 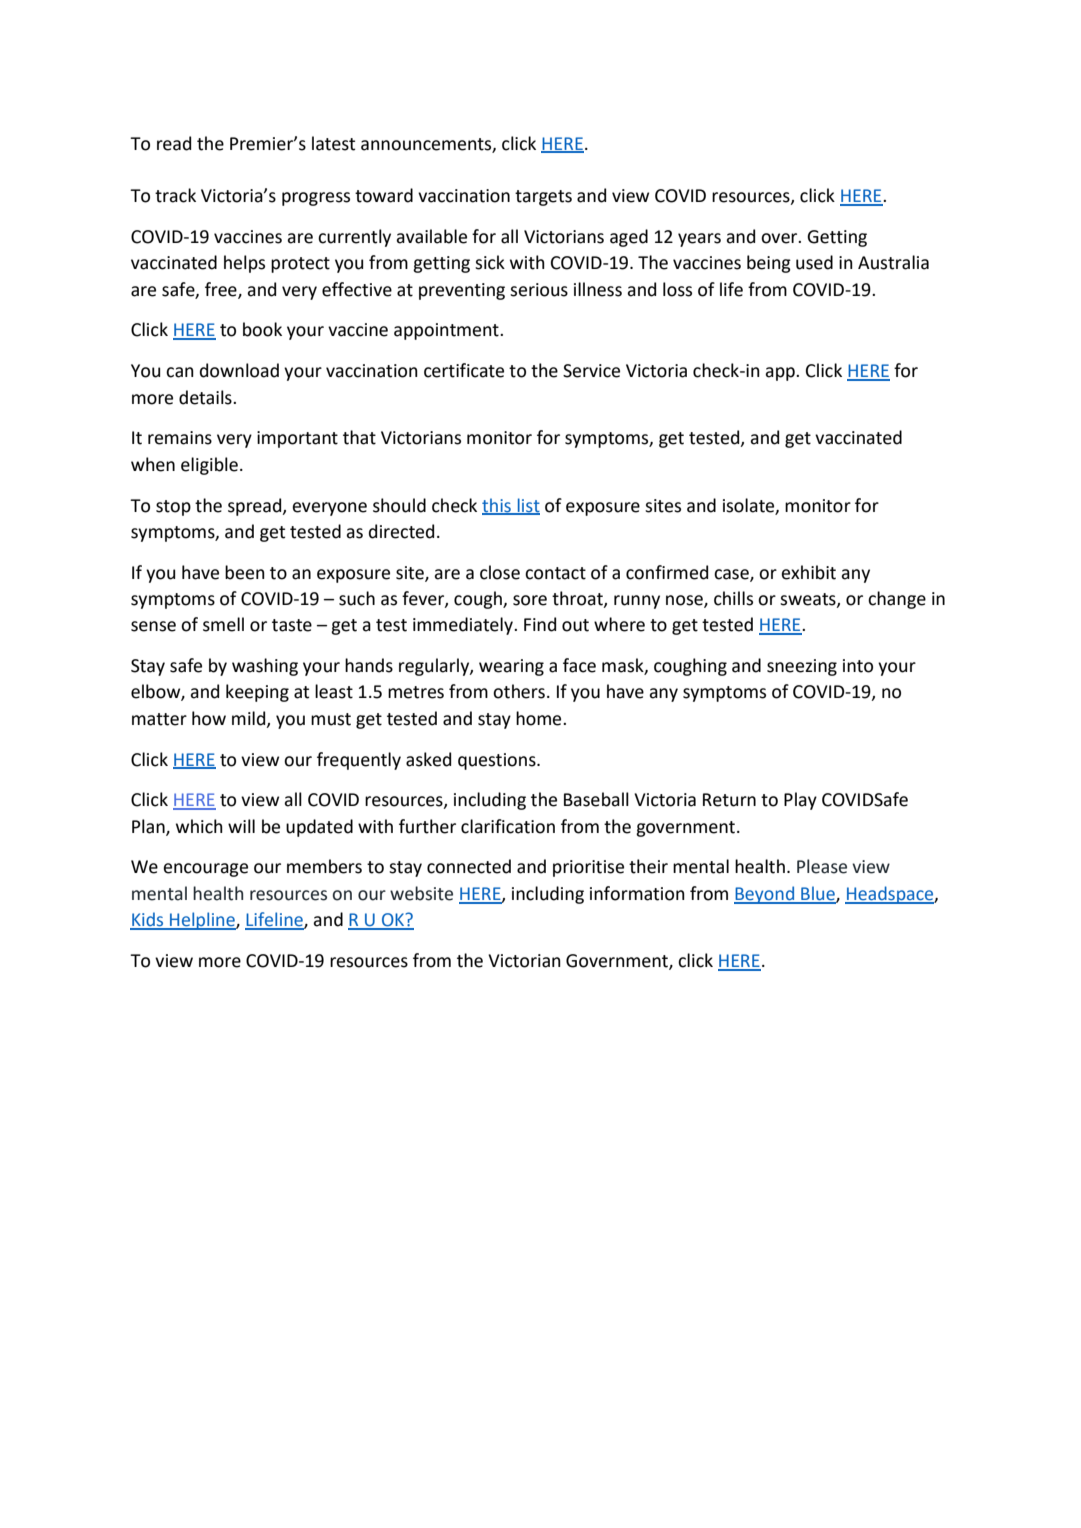 What do you see at coordinates (808, 572) in the image?
I see `exhibit` at bounding box center [808, 572].
